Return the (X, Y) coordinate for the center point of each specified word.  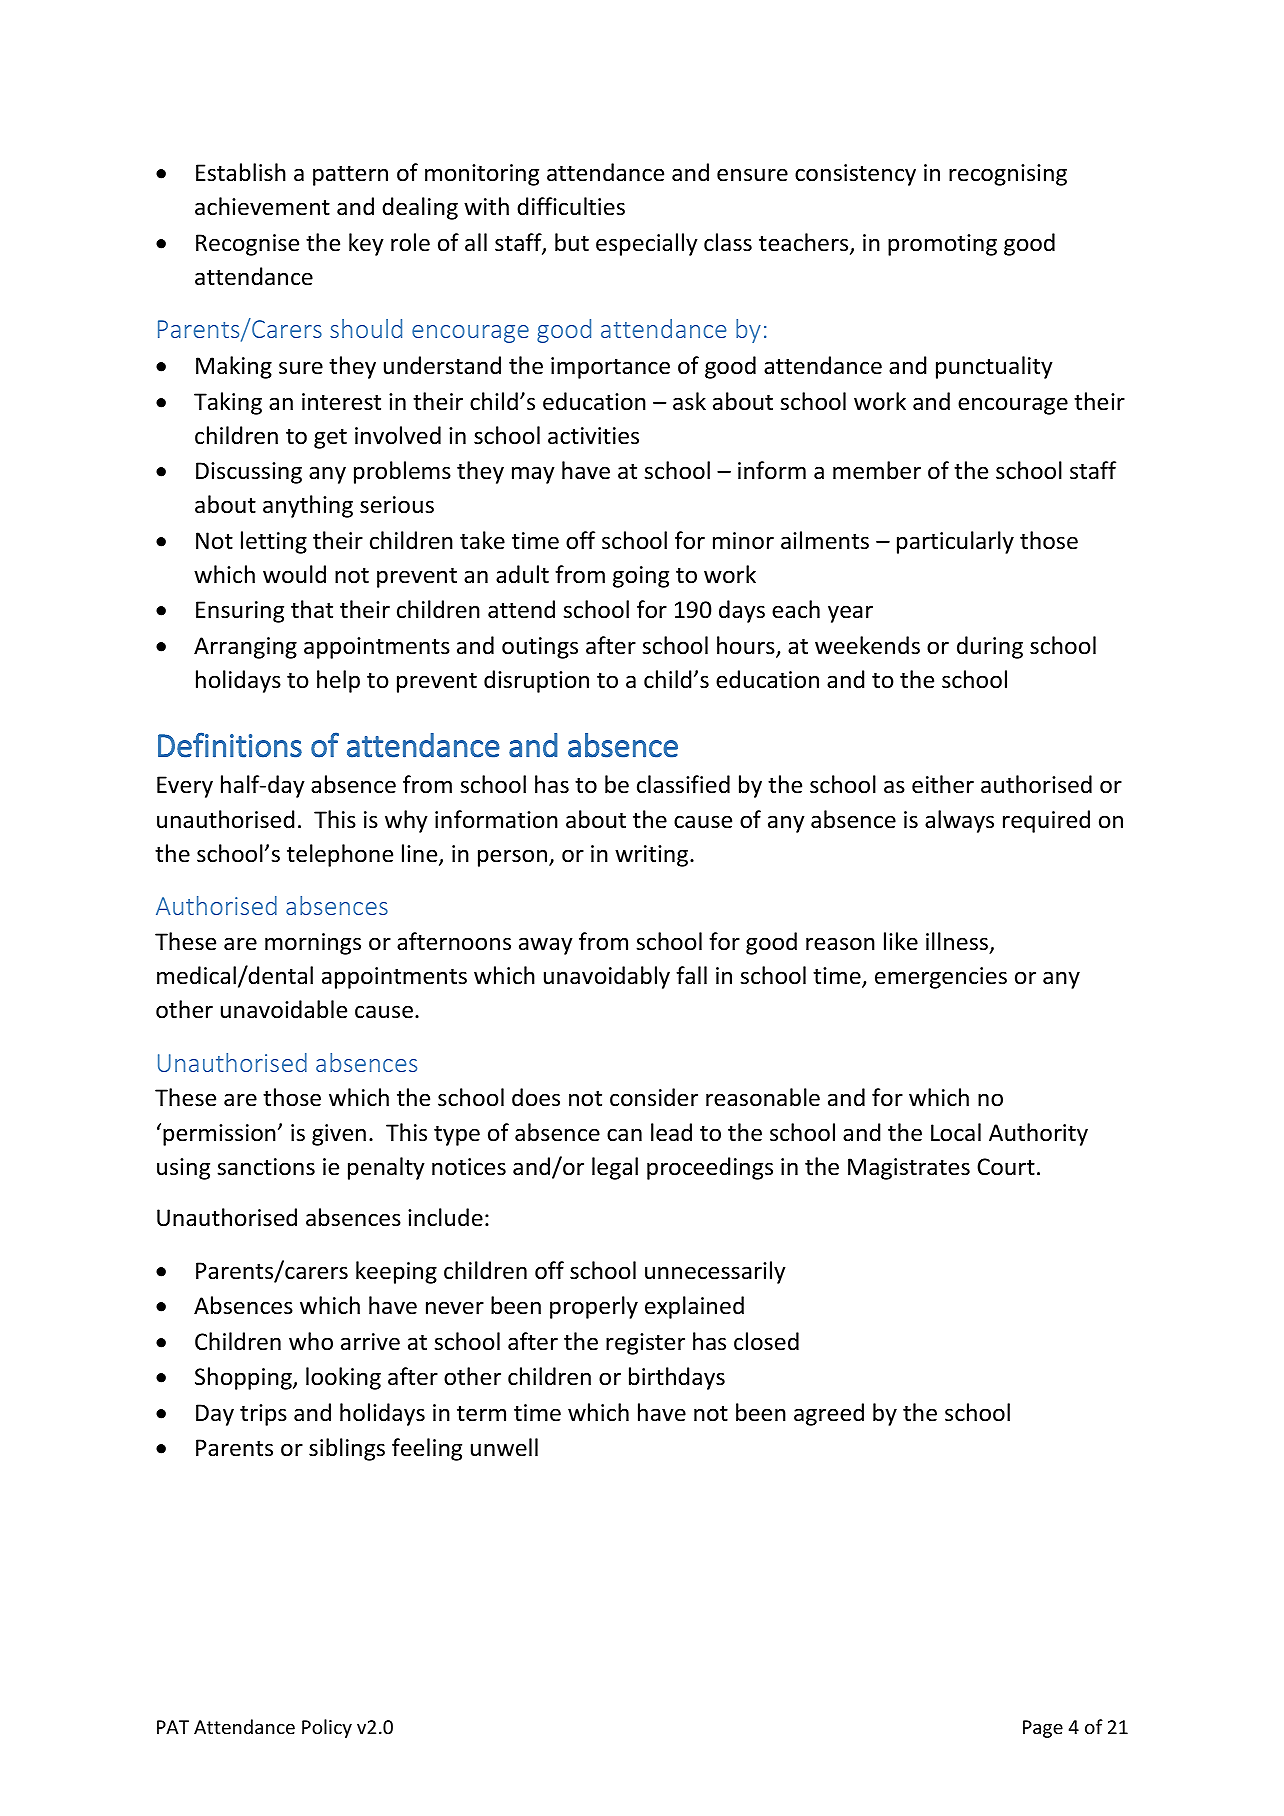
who (311, 1341)
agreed (829, 1414)
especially (647, 244)
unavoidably (607, 977)
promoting (942, 245)
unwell (504, 1447)
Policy (327, 1728)
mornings (313, 944)
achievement (262, 206)
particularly (955, 542)
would (294, 574)
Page (1043, 1729)
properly (594, 1307)
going (641, 577)
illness (958, 942)
